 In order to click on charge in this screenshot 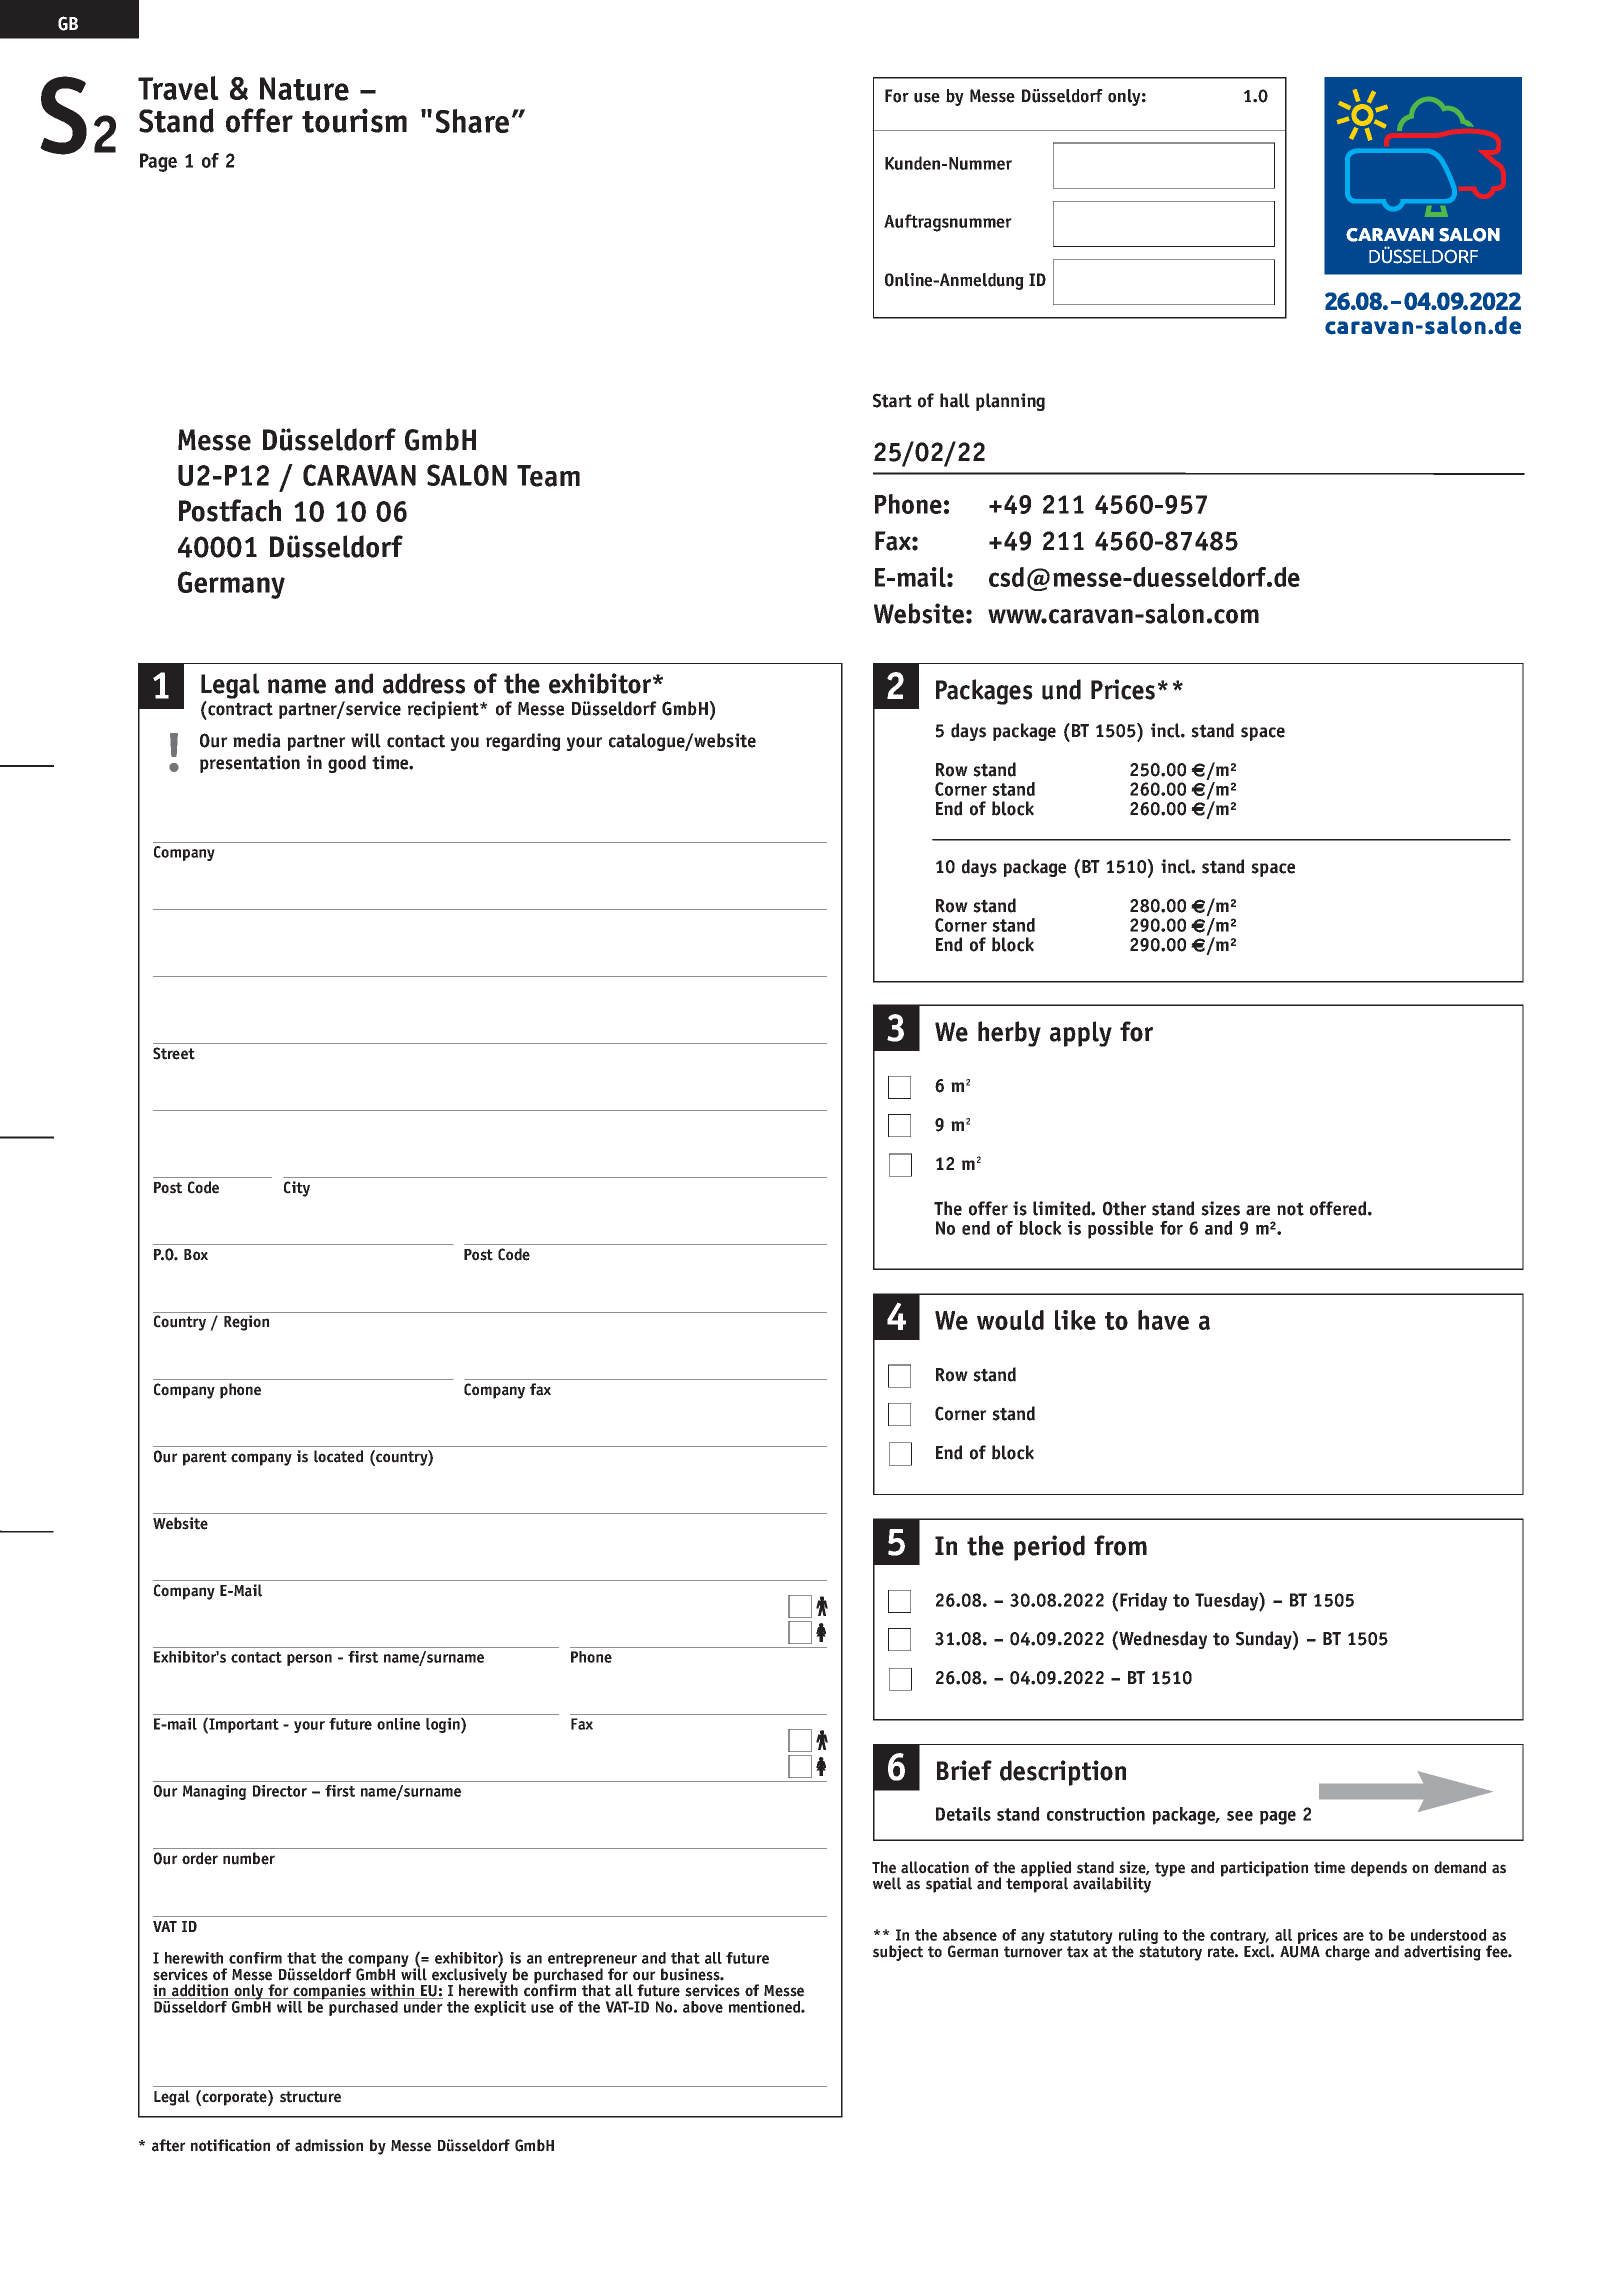, I will do `click(1347, 1953)`.
